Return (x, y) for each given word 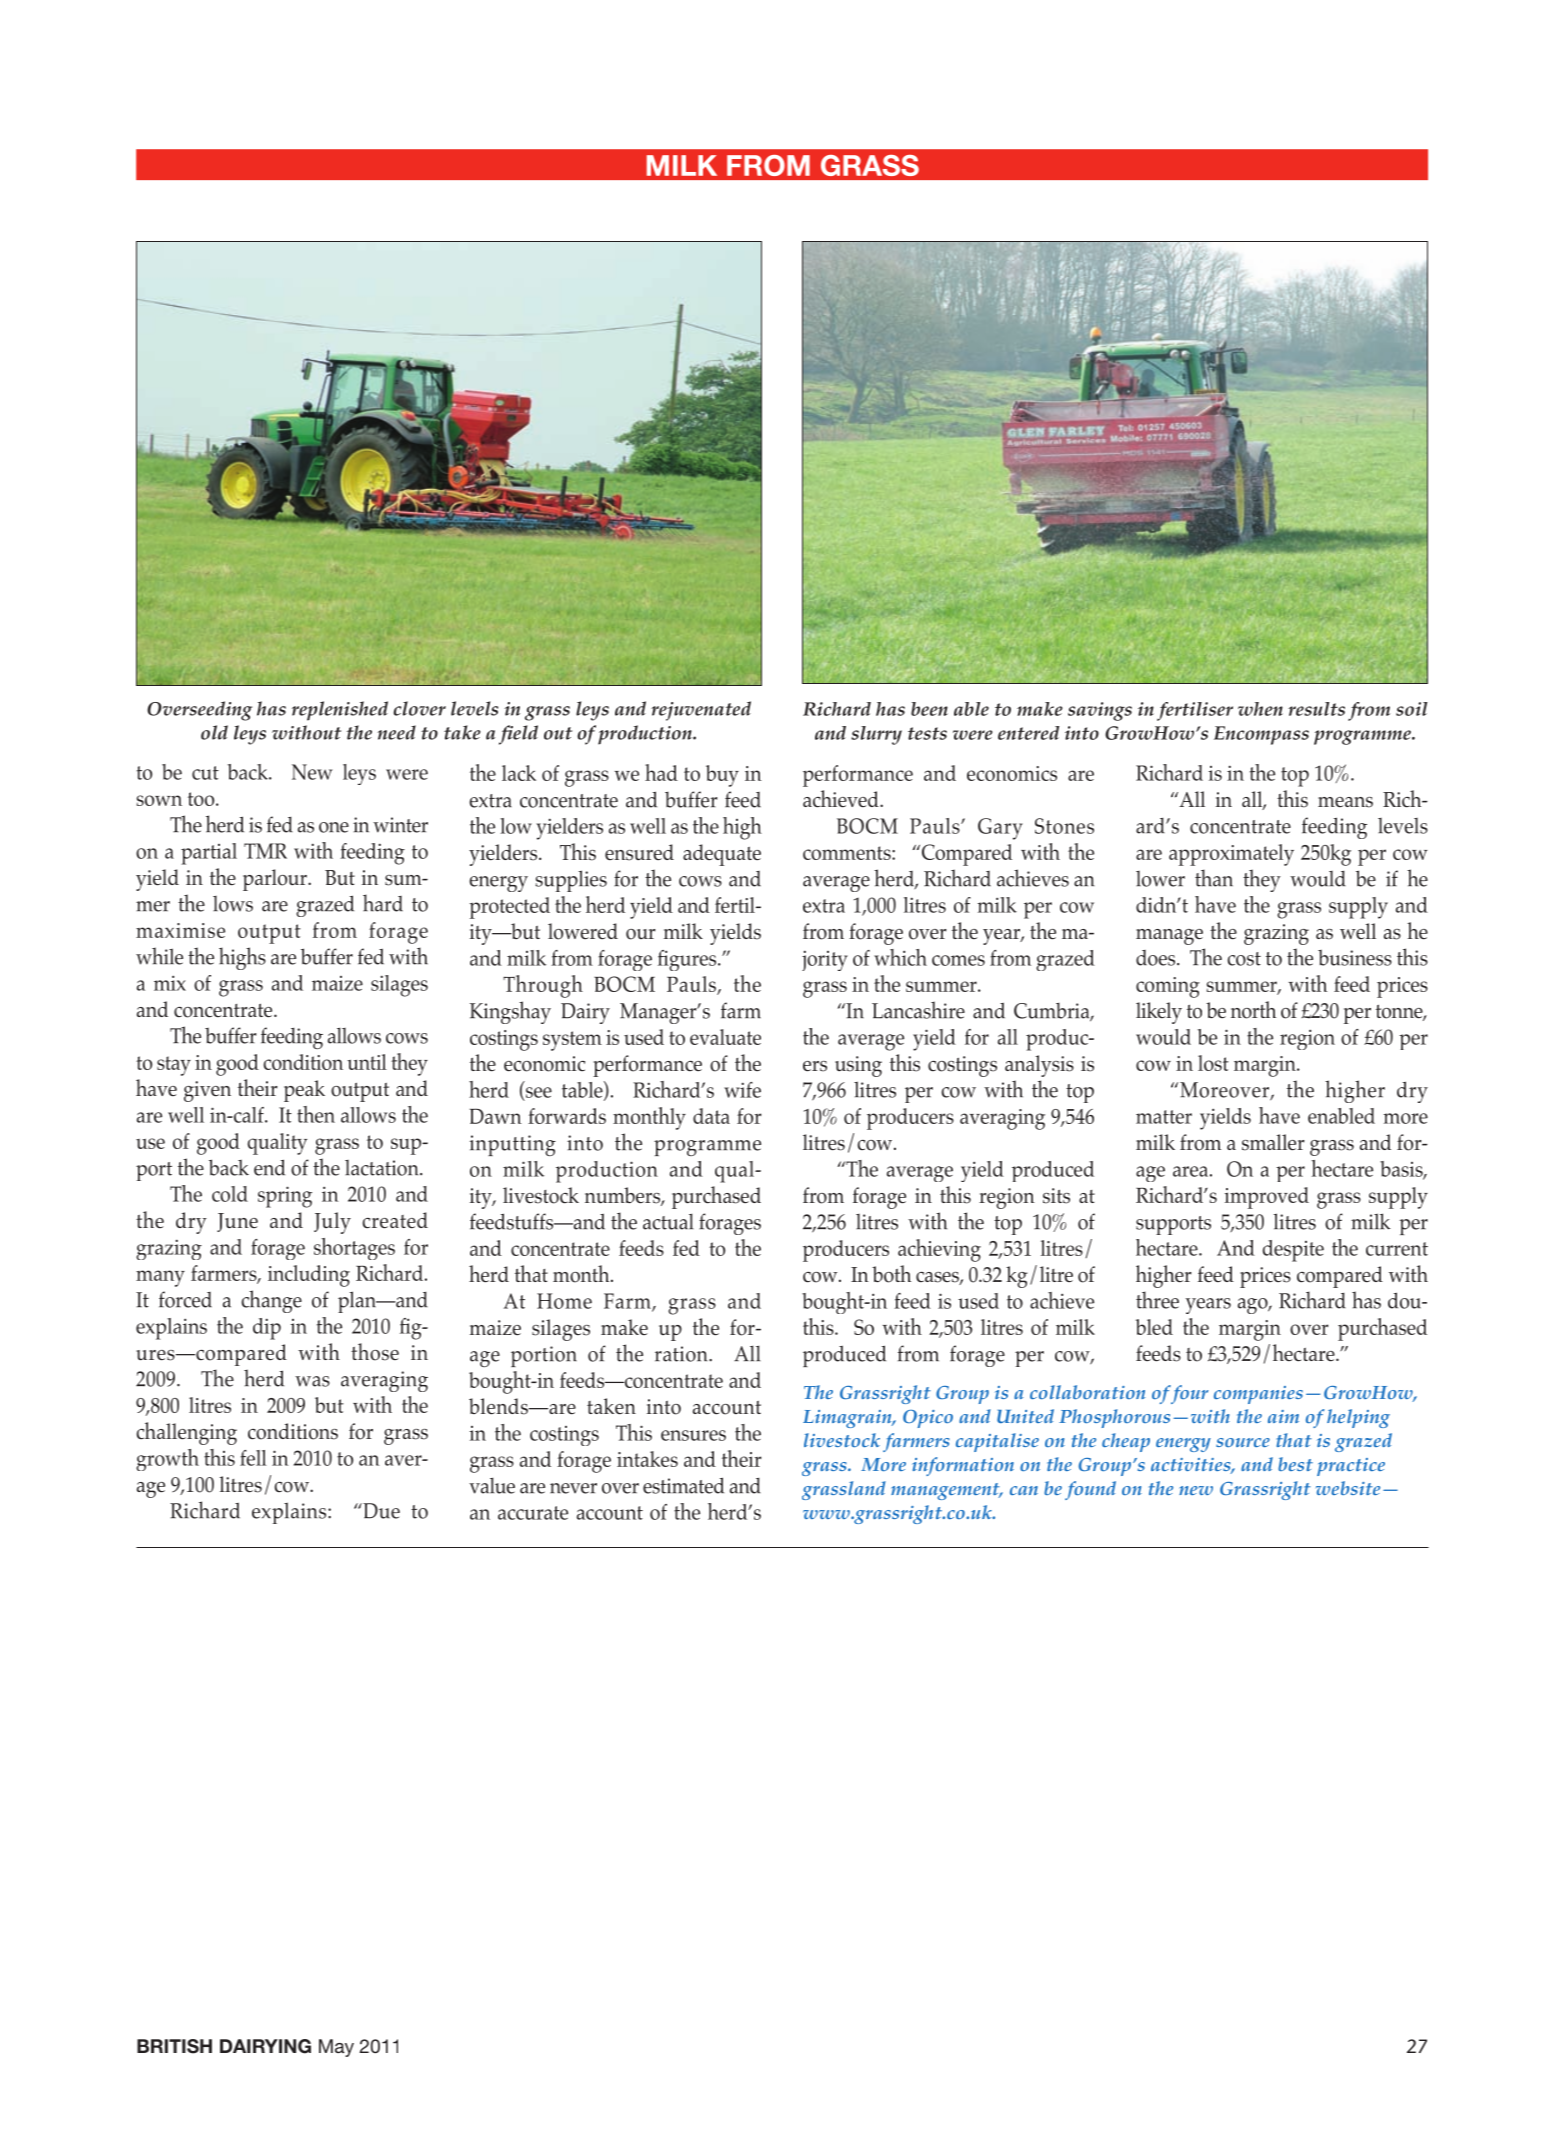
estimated (683, 1485)
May (336, 2048)
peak (304, 1091)
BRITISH (174, 2046)
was (312, 1381)
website (1348, 1488)
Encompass (1261, 735)
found (1090, 1490)
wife (742, 1090)
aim (1283, 1416)
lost (1213, 1063)
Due (380, 1511)
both (891, 1274)
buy (722, 776)
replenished (340, 711)
